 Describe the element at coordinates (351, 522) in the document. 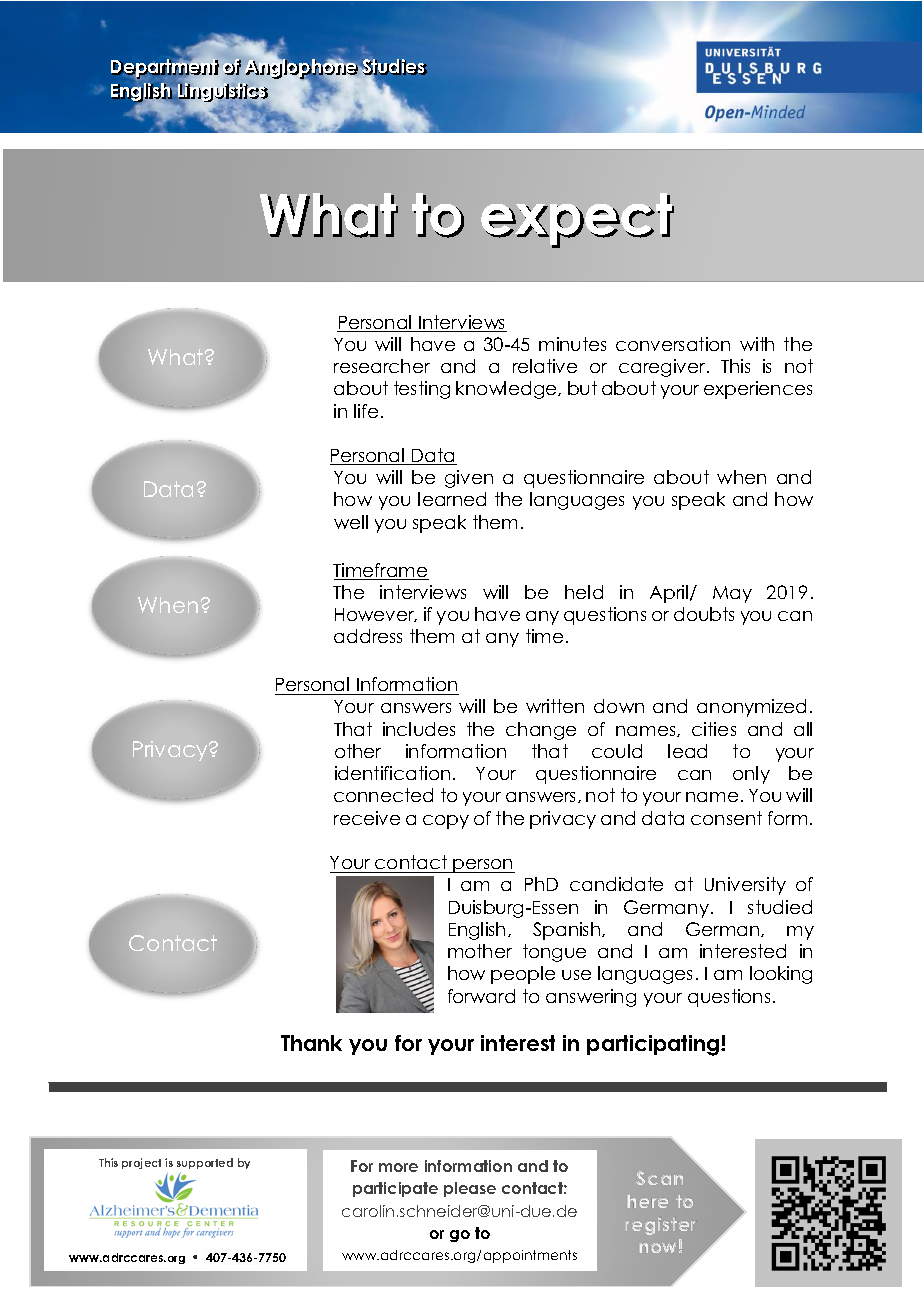

I see `well` at that location.
